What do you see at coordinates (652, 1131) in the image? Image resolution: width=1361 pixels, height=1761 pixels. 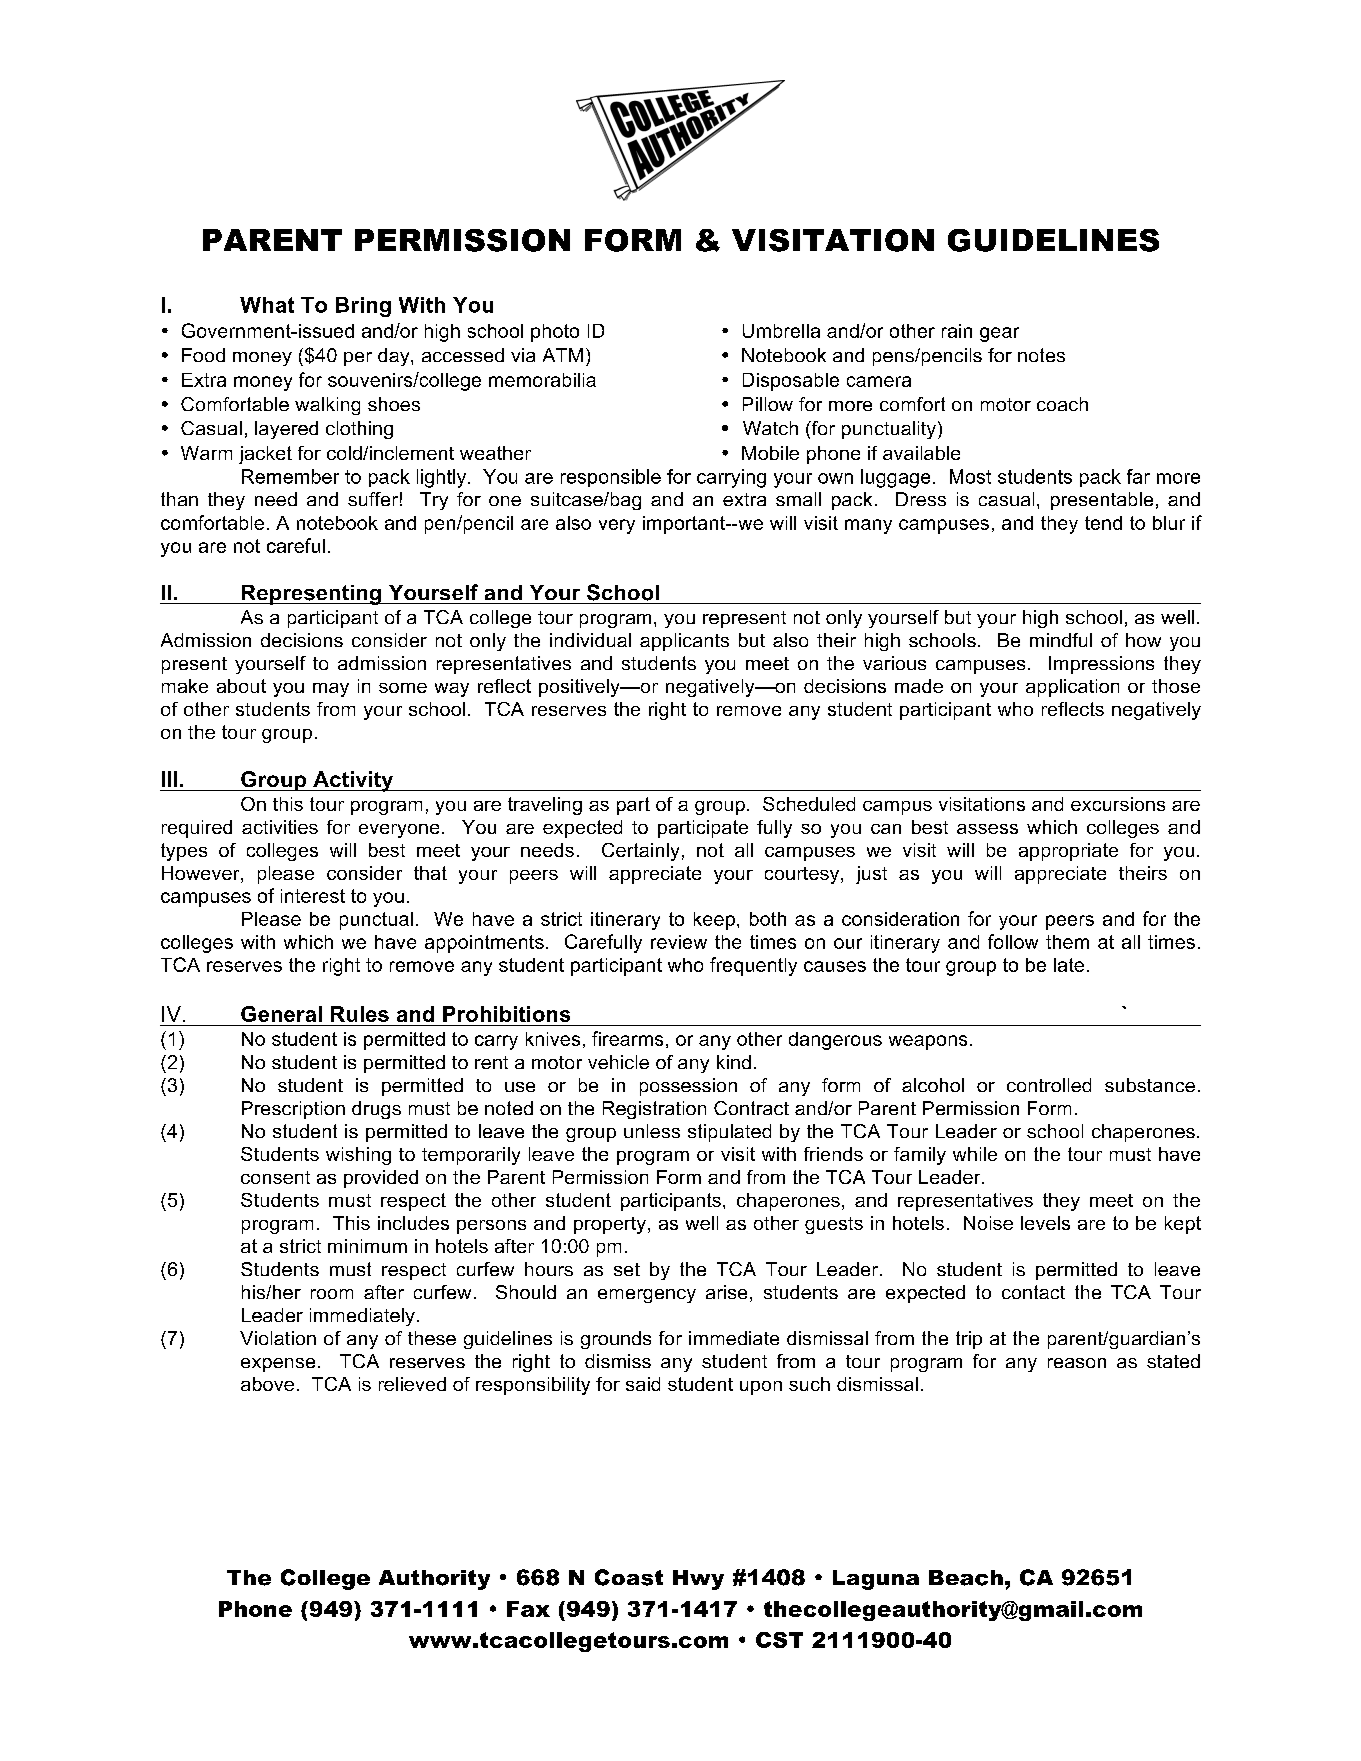 I see `unless` at bounding box center [652, 1131].
